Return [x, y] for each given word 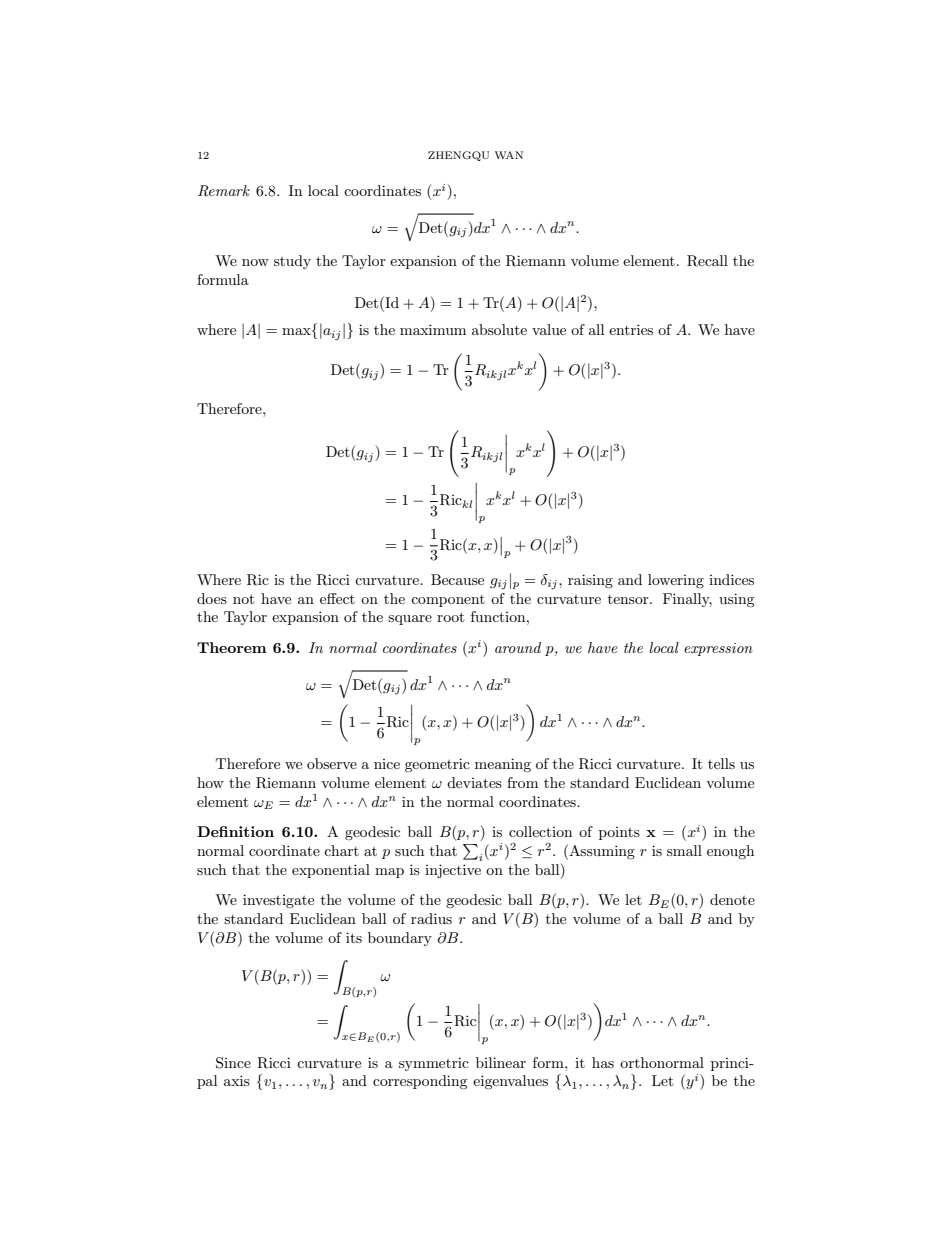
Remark [224, 191]
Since [233, 1063]
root [450, 617]
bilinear [501, 1062]
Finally [687, 600]
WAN [509, 155]
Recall [707, 261]
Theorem [231, 647]
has [603, 1062]
